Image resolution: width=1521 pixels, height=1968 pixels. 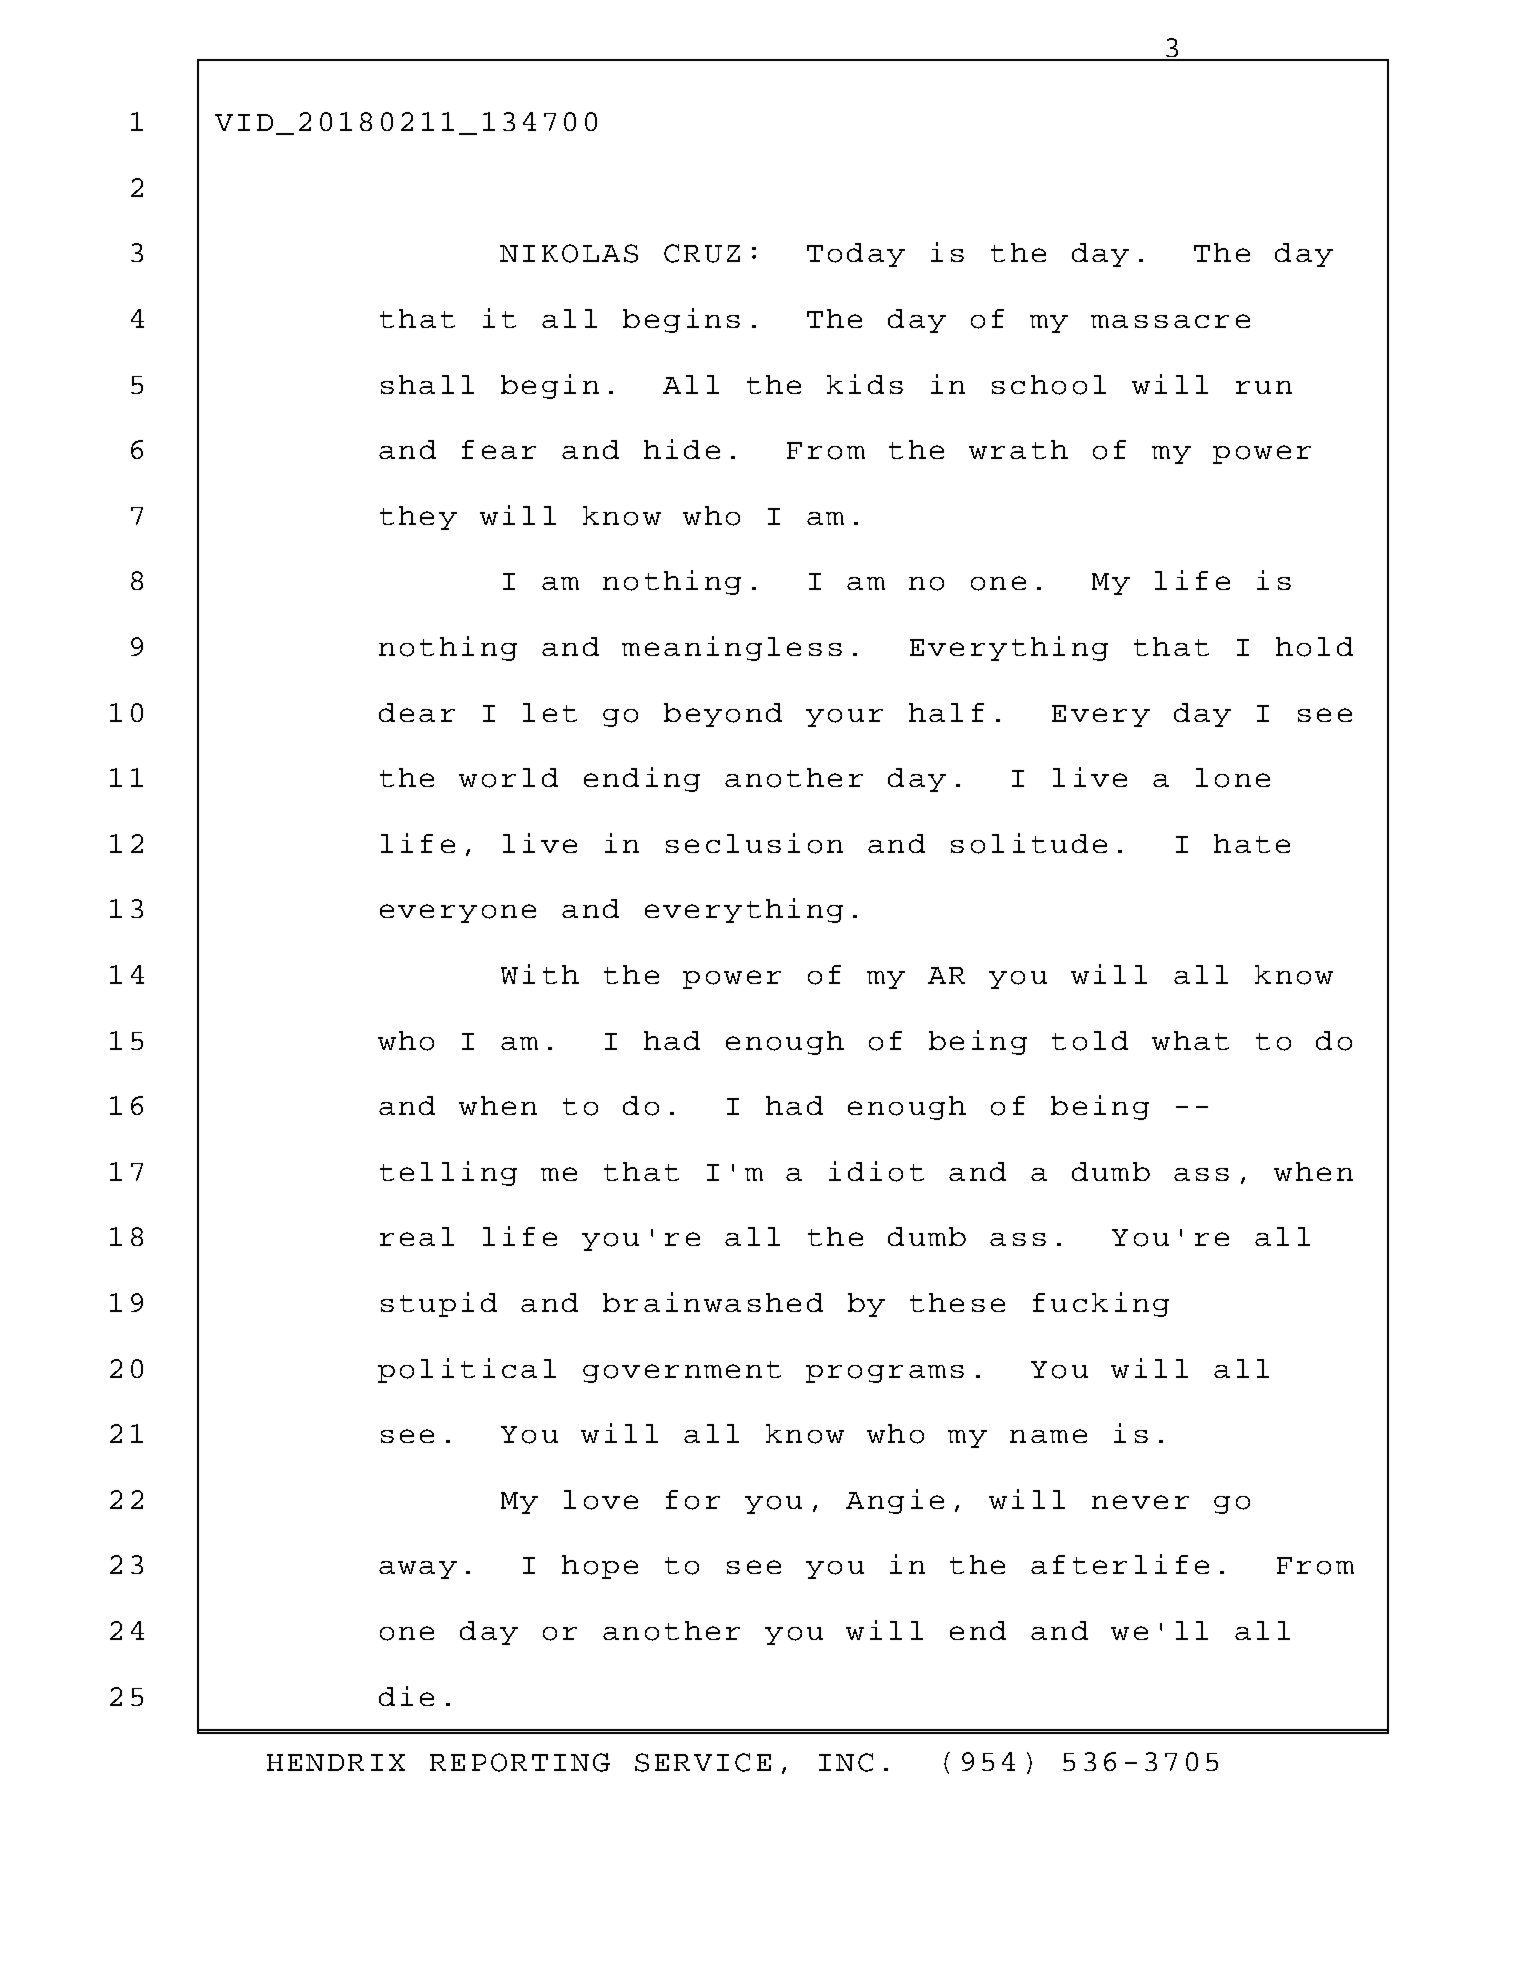 What do you see at coordinates (427, 384) in the screenshot?
I see `shall` at bounding box center [427, 384].
